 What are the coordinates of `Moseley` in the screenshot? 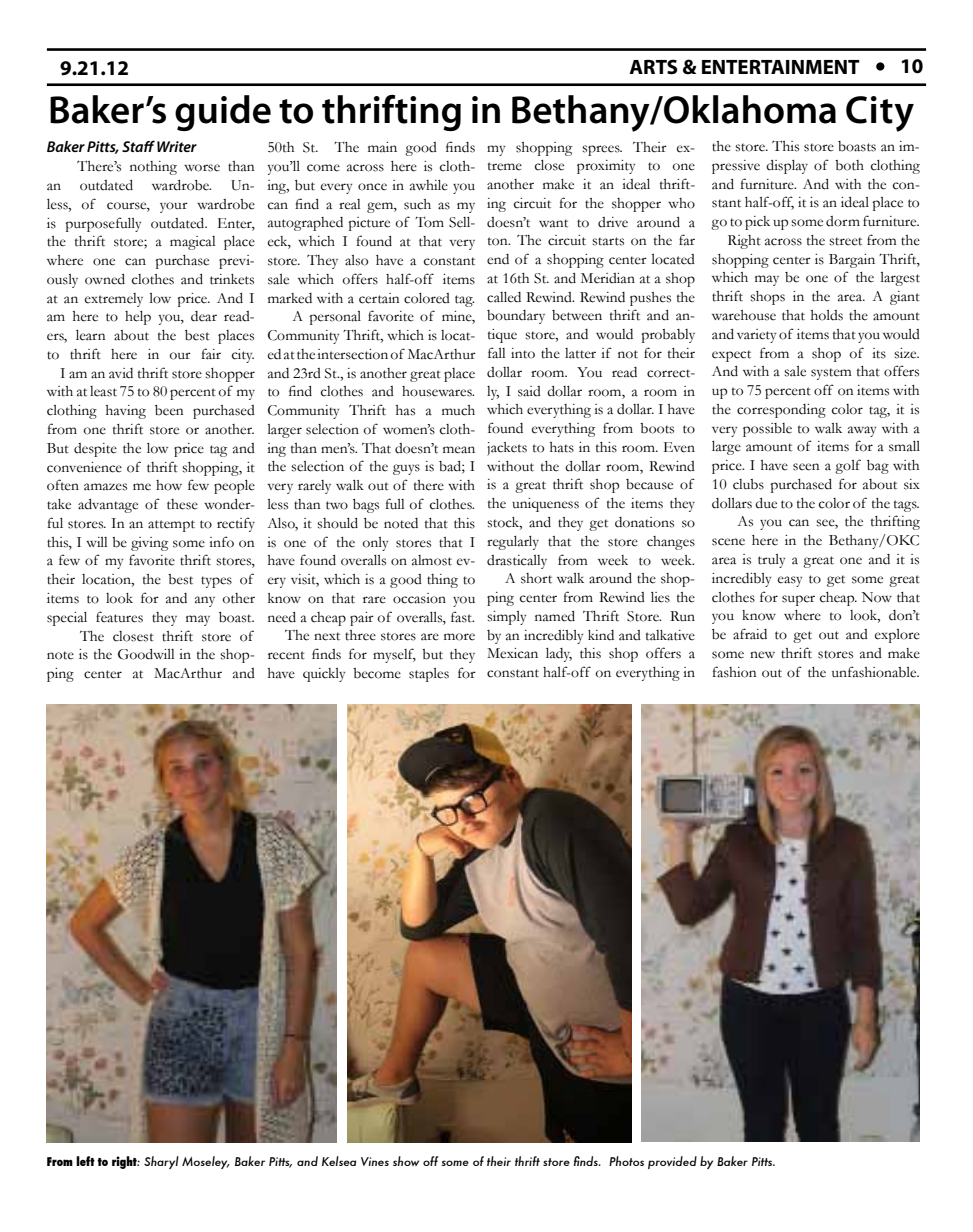 It's located at (206, 1162).
